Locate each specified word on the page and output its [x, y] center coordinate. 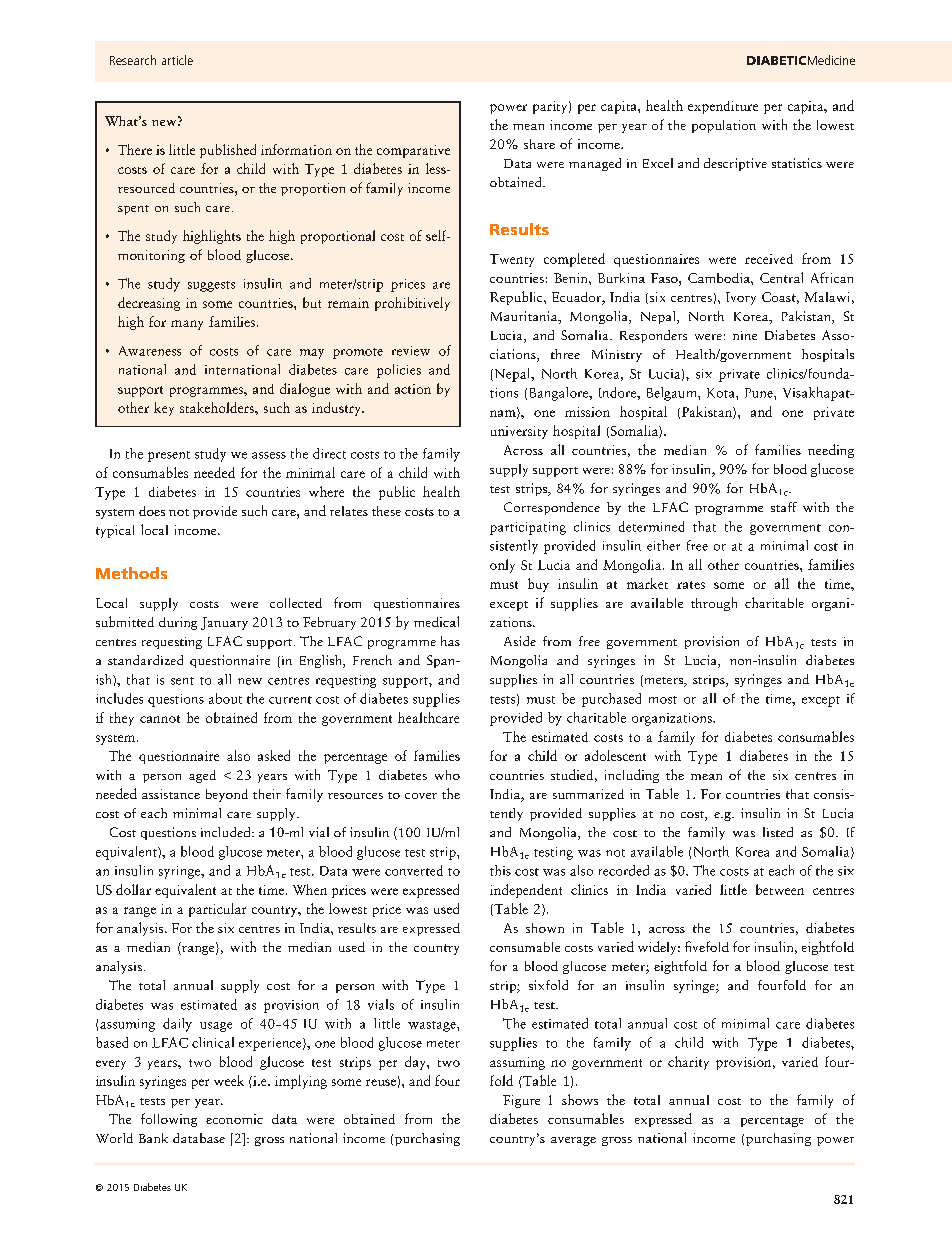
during [178, 623]
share [539, 144]
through [714, 604]
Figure [521, 1101]
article [177, 60]
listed [778, 832]
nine [745, 335]
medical [436, 621]
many [187, 325]
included [227, 832]
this [500, 870]
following [169, 1120]
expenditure [723, 107]
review [411, 351]
